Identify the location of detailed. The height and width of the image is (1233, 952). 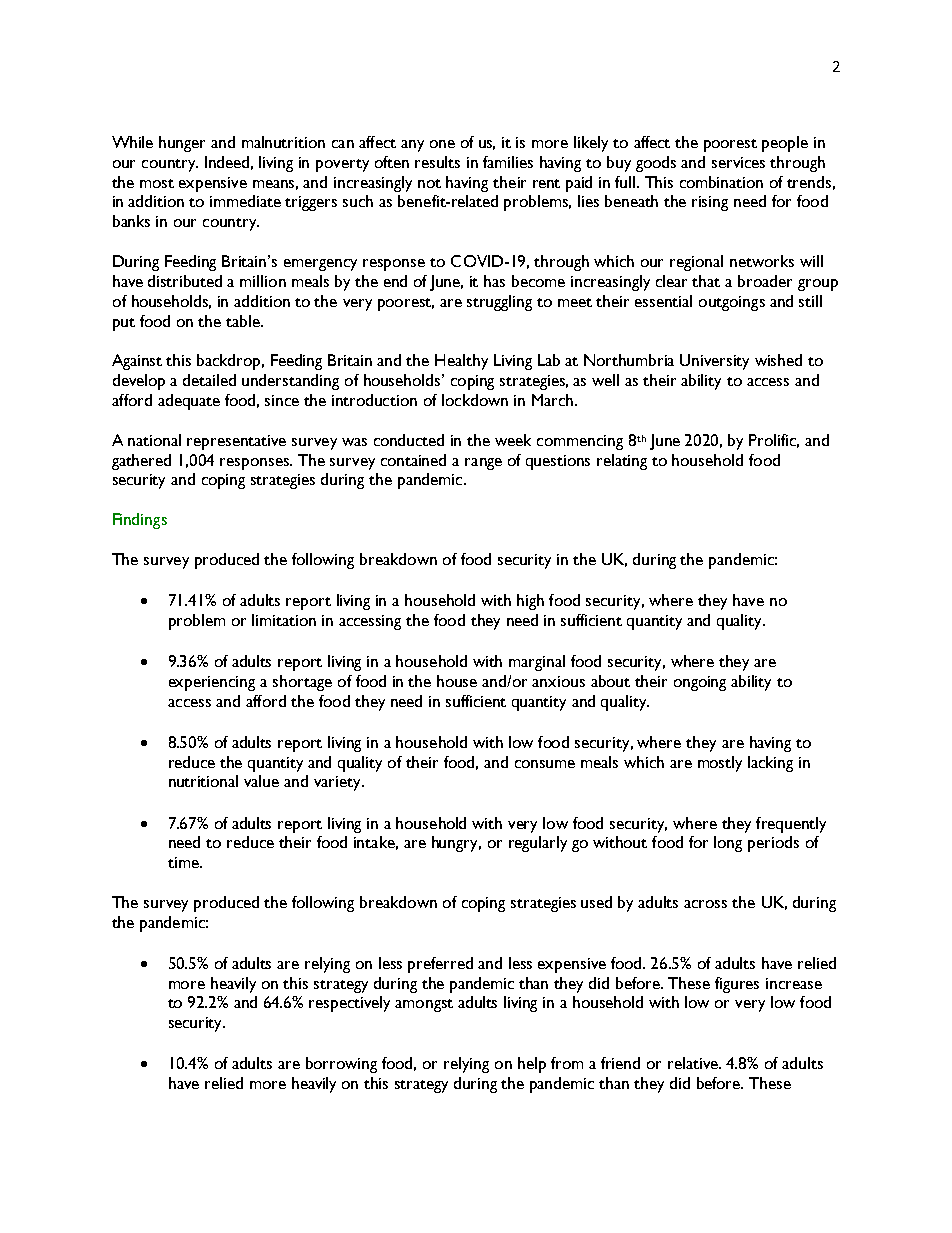
(209, 380).
